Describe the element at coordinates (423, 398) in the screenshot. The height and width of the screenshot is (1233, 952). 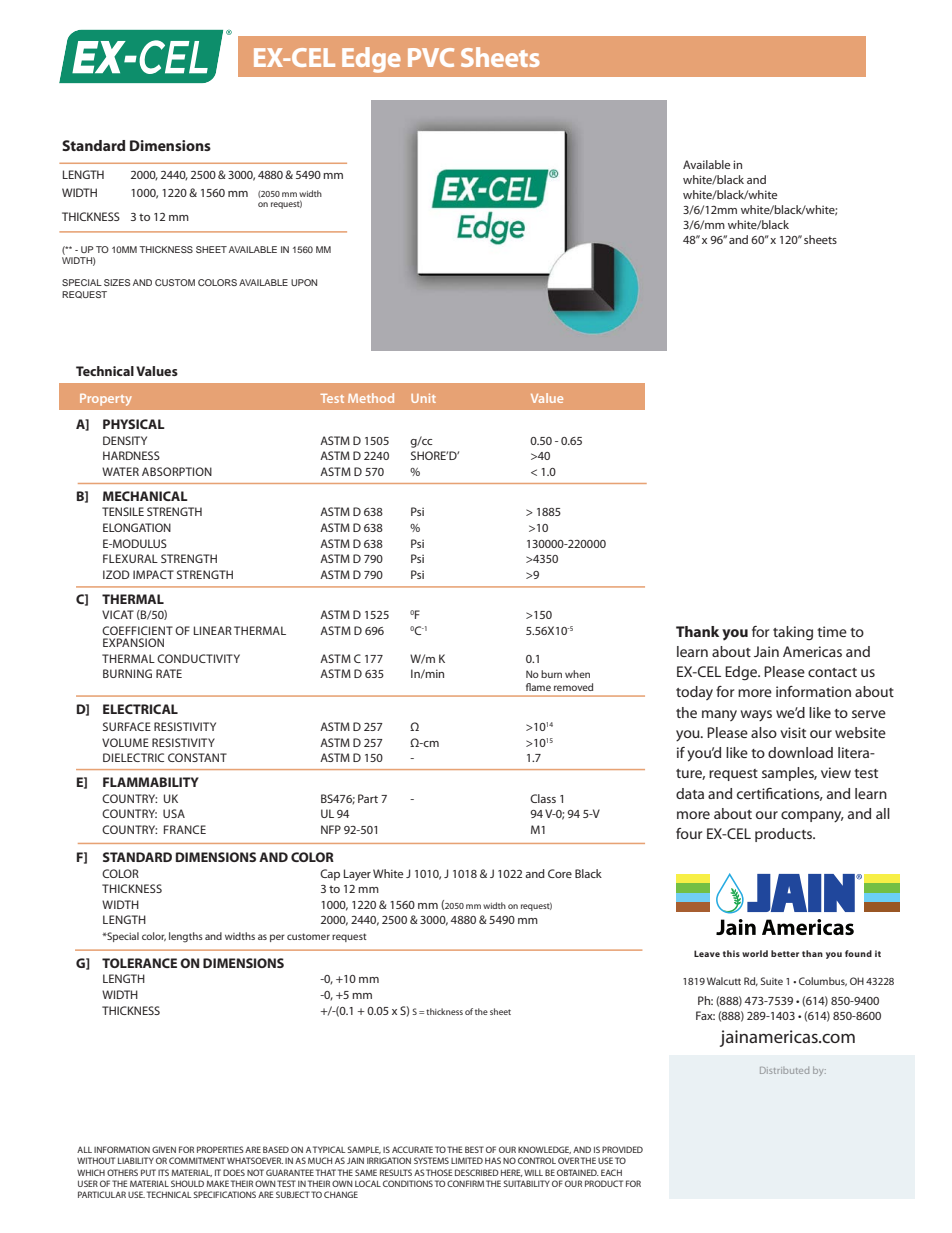
I see `Unit` at that location.
